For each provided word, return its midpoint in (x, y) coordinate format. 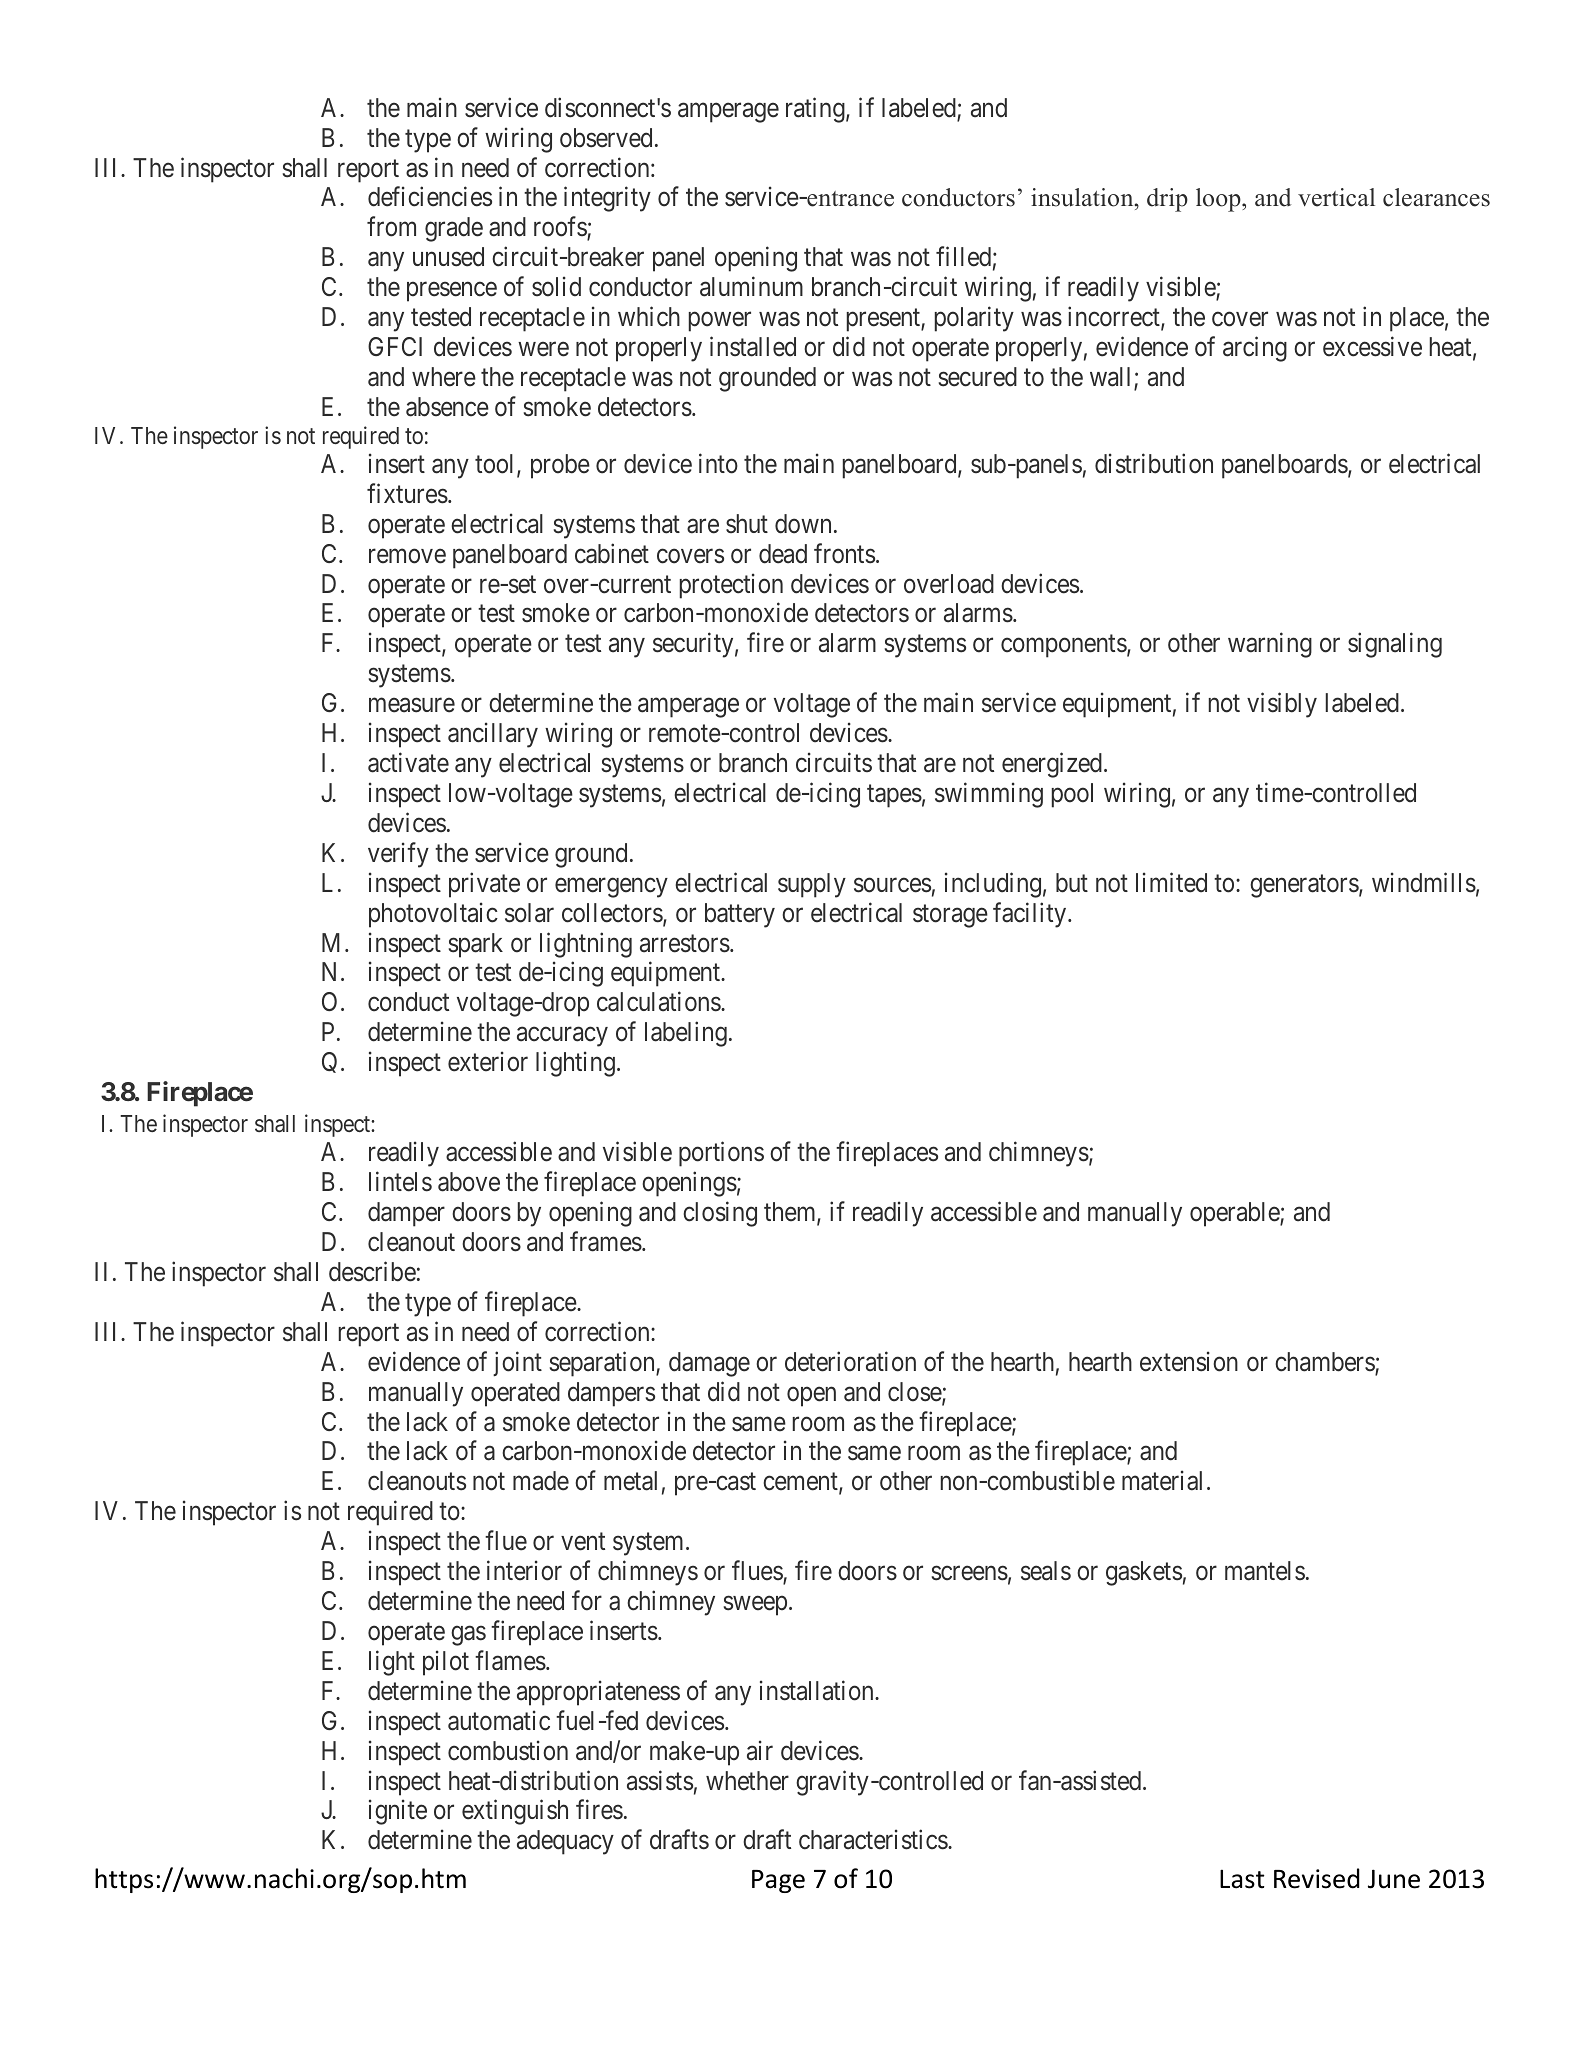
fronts (844, 553)
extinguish (515, 1812)
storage (950, 916)
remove (407, 556)
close (915, 1393)
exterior (488, 1062)
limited (1171, 882)
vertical (1336, 197)
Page (778, 1881)
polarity (974, 319)
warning (1270, 645)
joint (517, 1363)
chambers (1325, 1363)
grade (454, 229)
